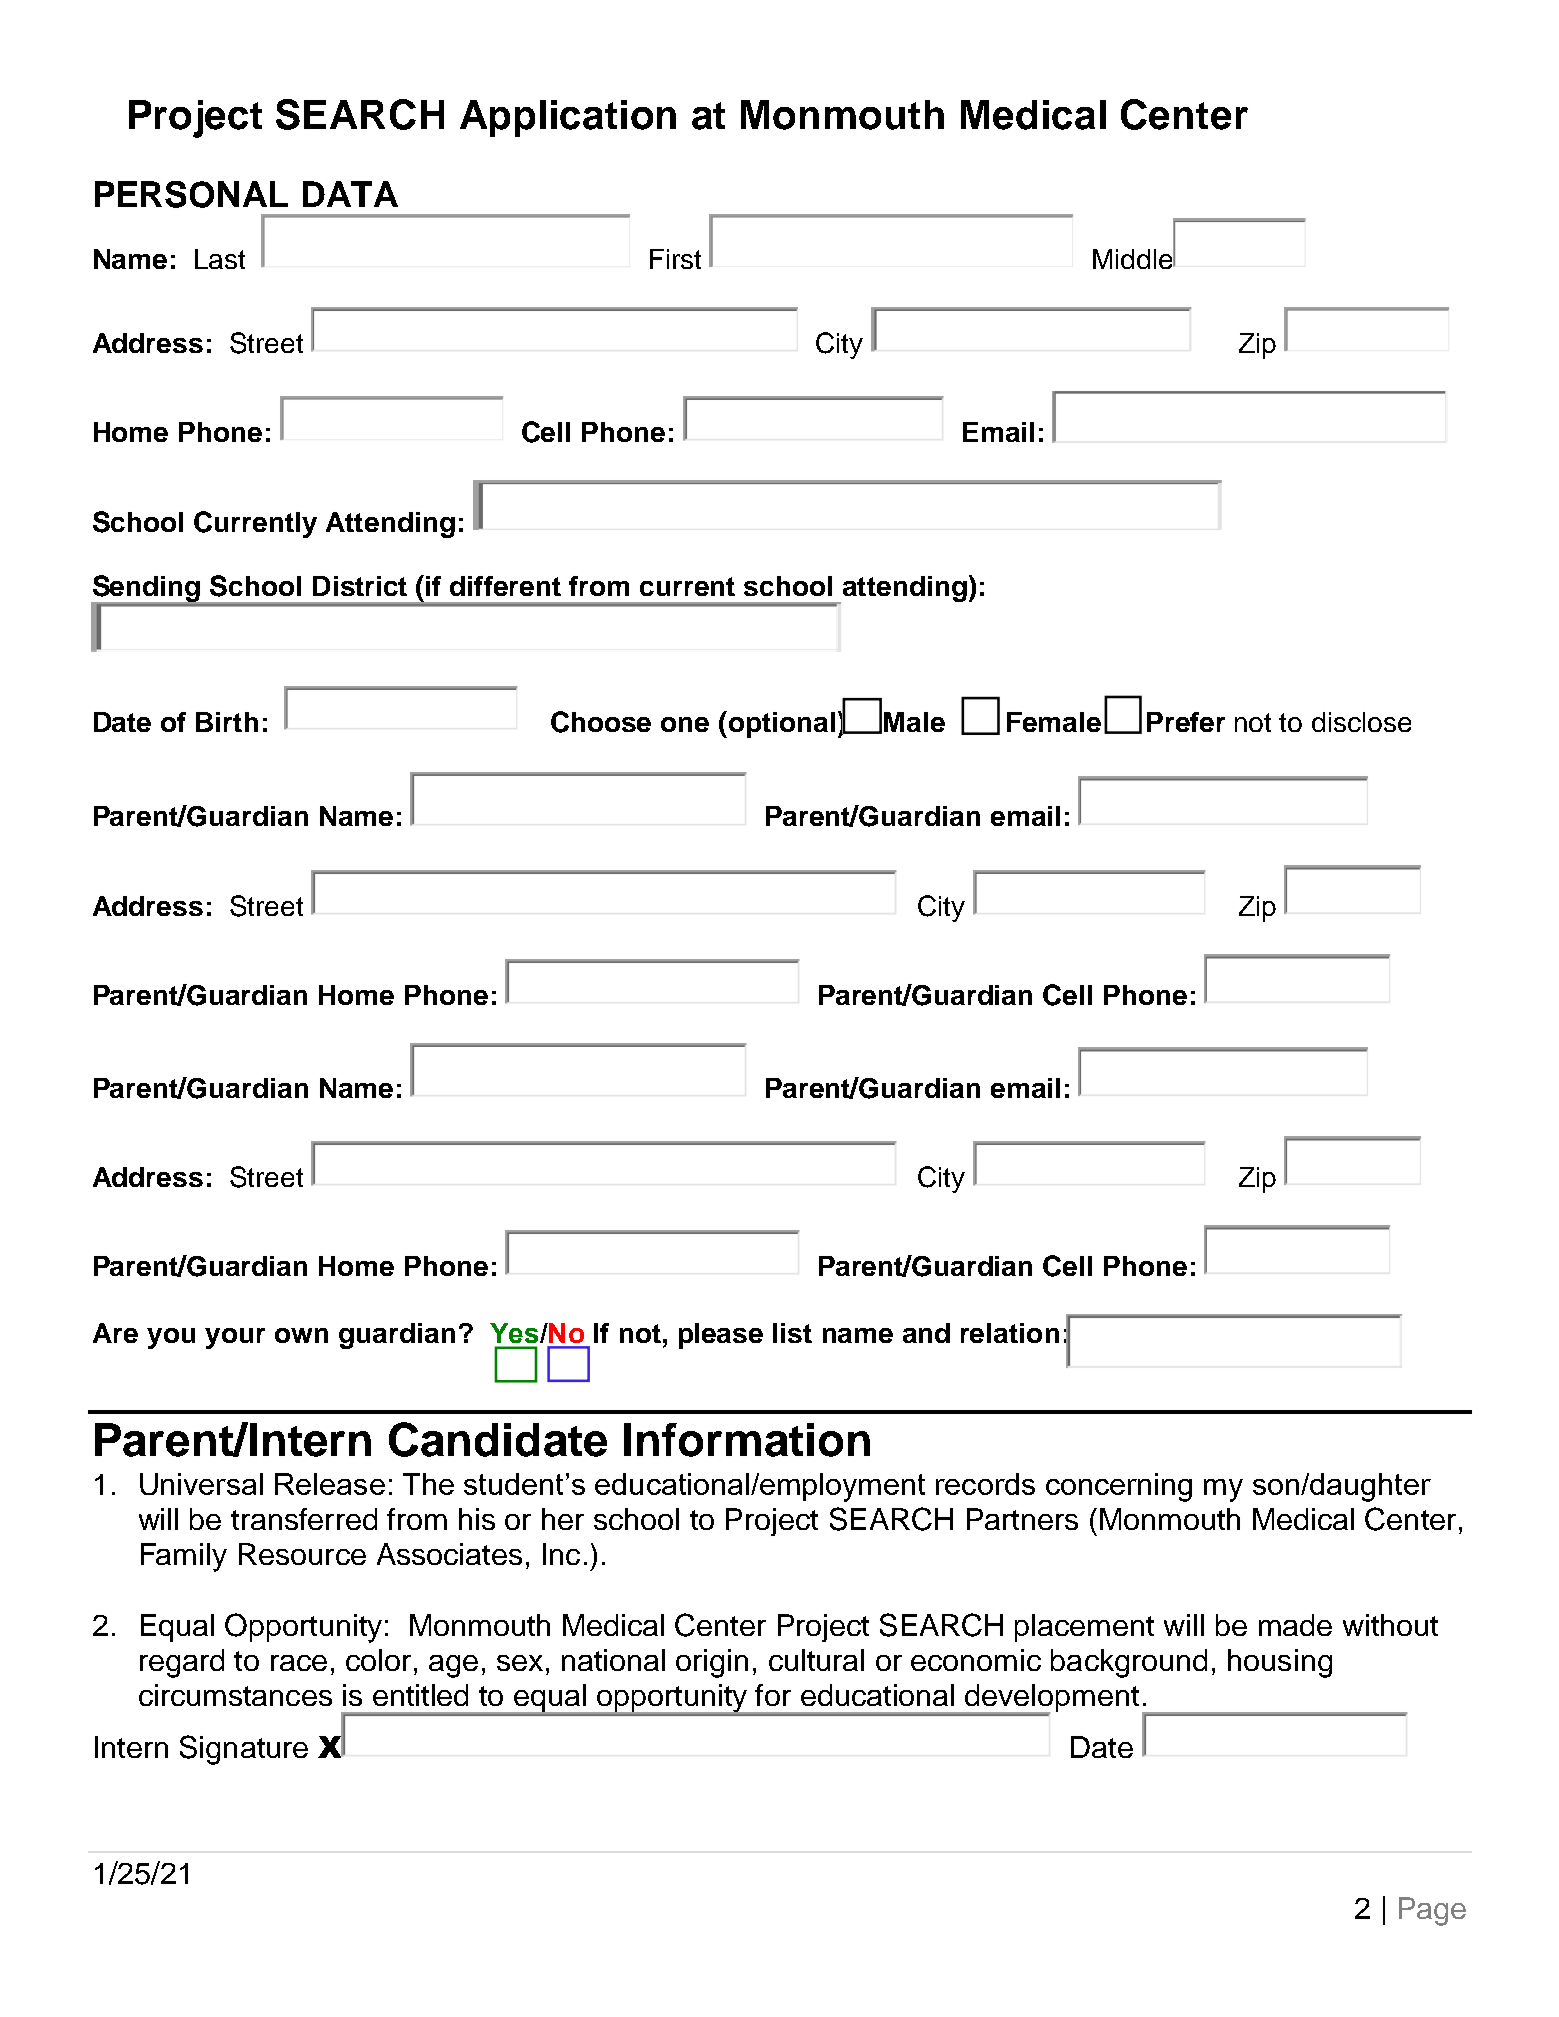  What do you see at coordinates (792, 1333) in the image?
I see `list` at bounding box center [792, 1333].
